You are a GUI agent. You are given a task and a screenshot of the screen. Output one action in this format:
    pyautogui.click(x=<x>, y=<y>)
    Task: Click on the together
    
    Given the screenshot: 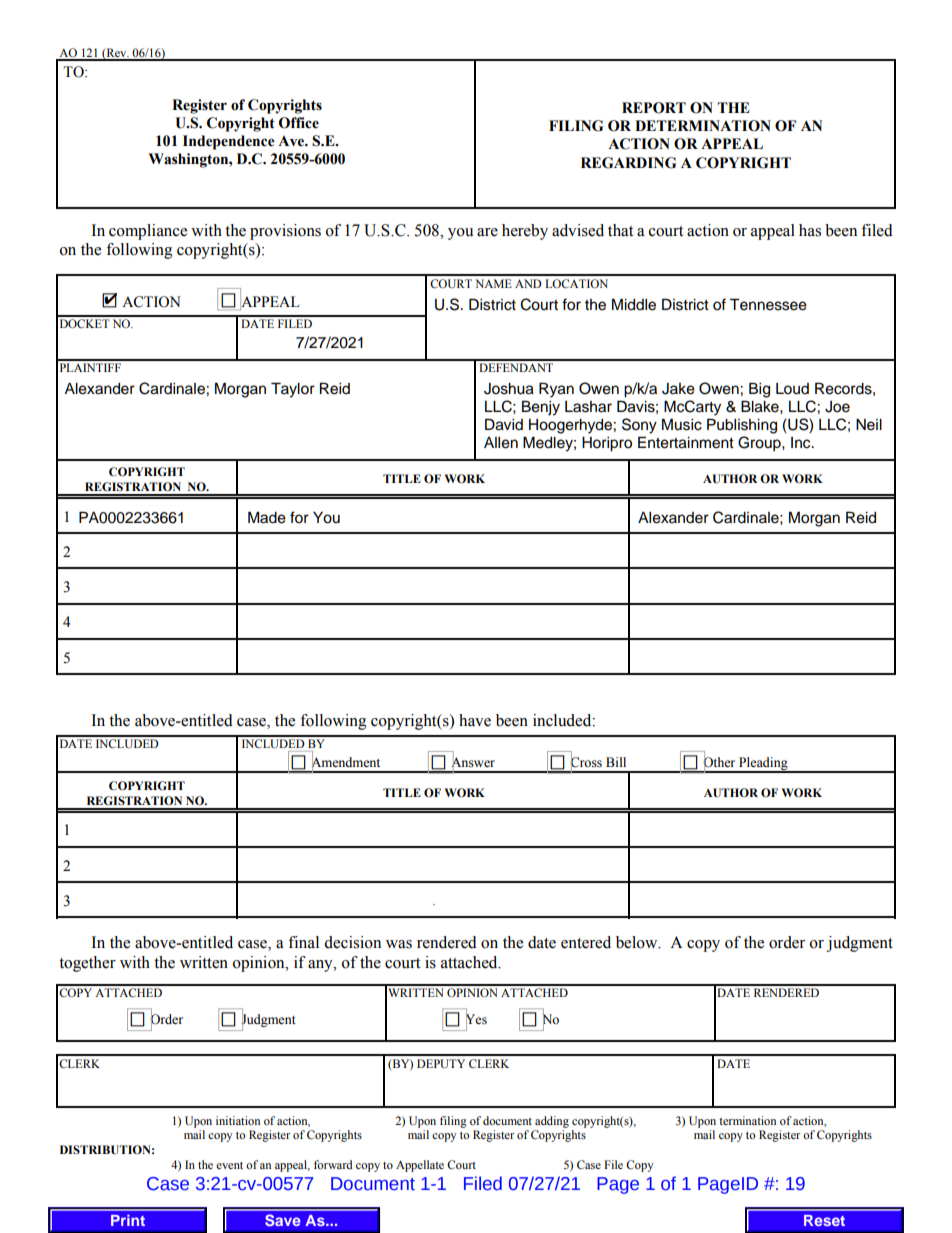 What is the action you would take?
    pyautogui.click(x=87, y=964)
